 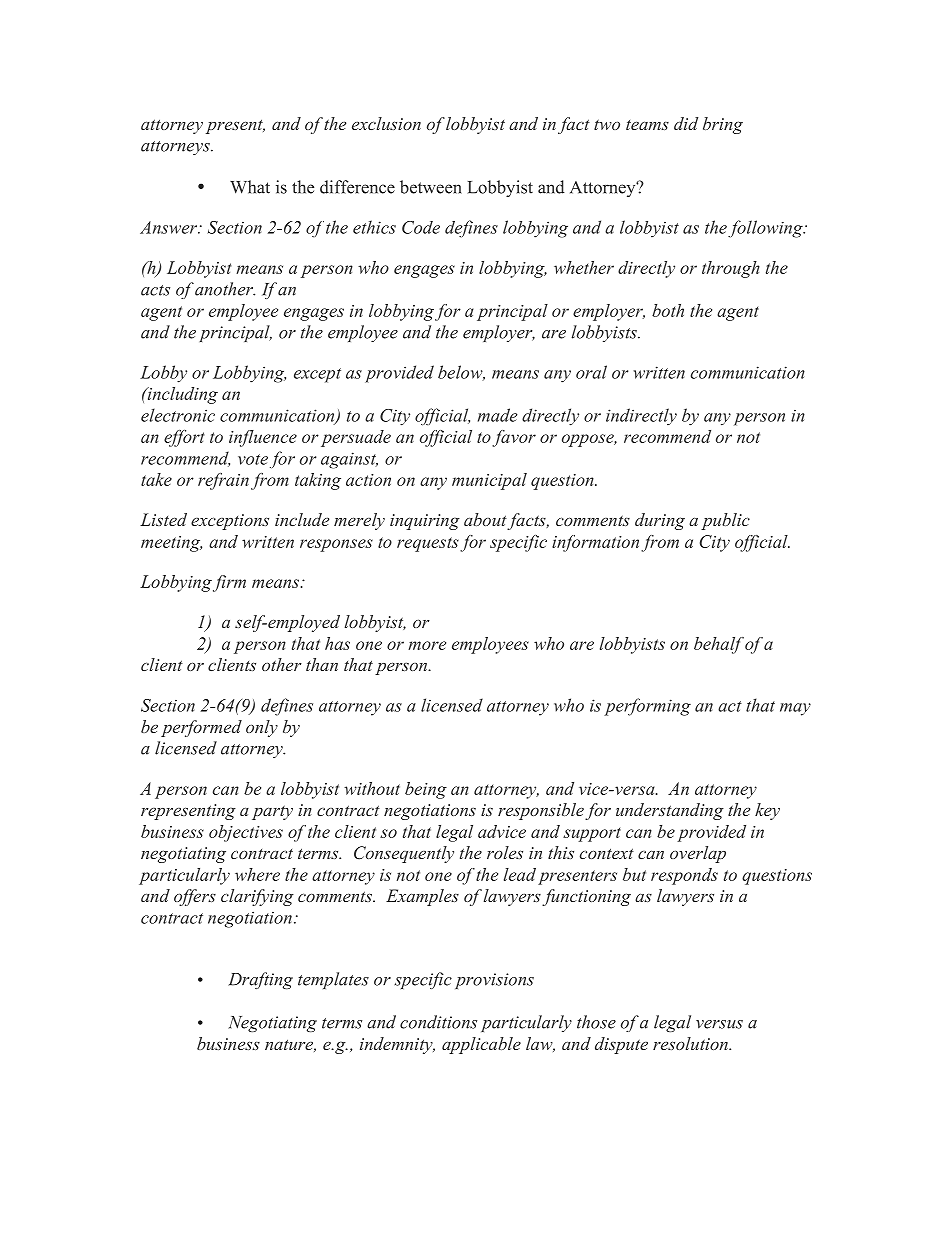 I want to click on bring, so click(x=723, y=125).
